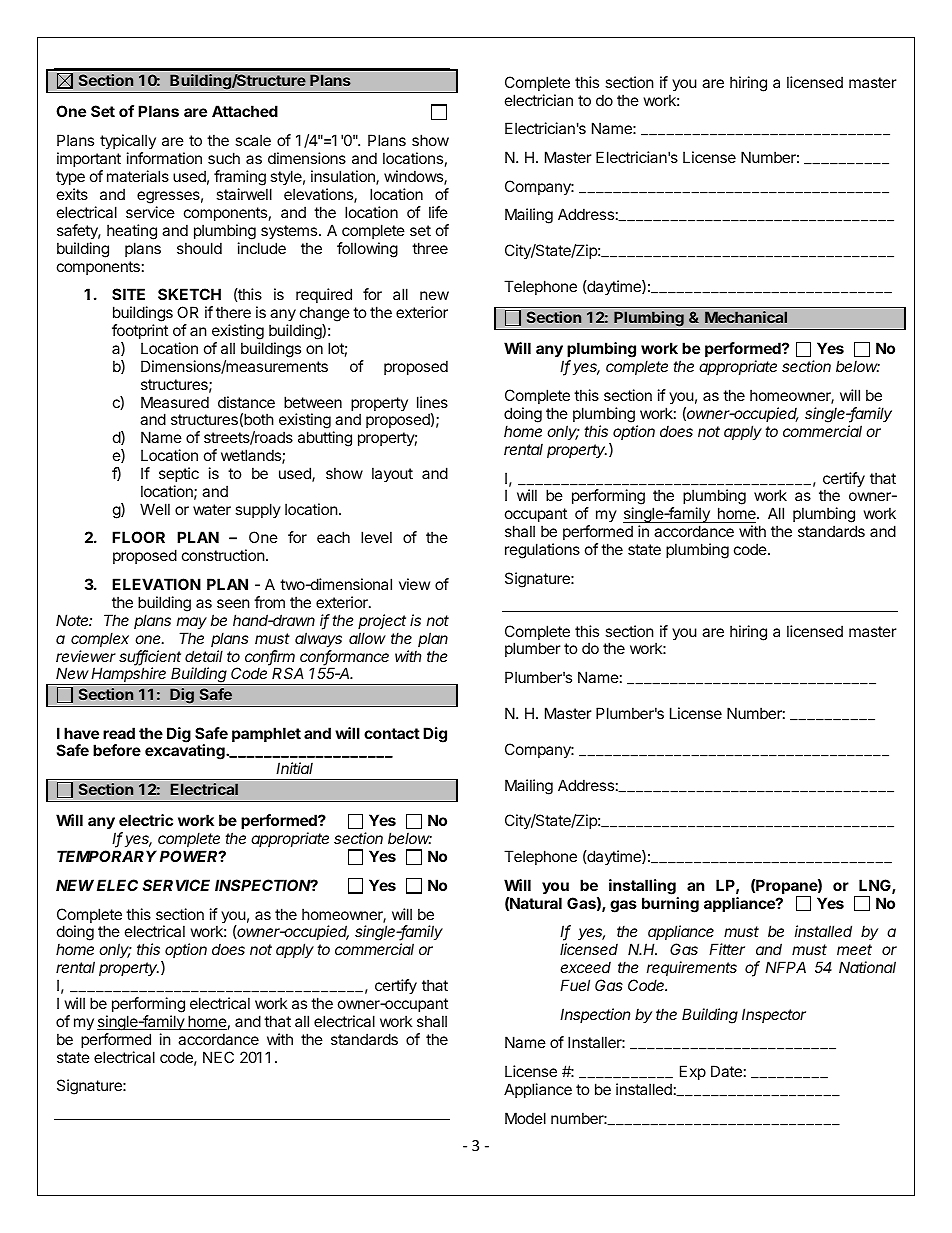  I want to click on project, so click(382, 621).
